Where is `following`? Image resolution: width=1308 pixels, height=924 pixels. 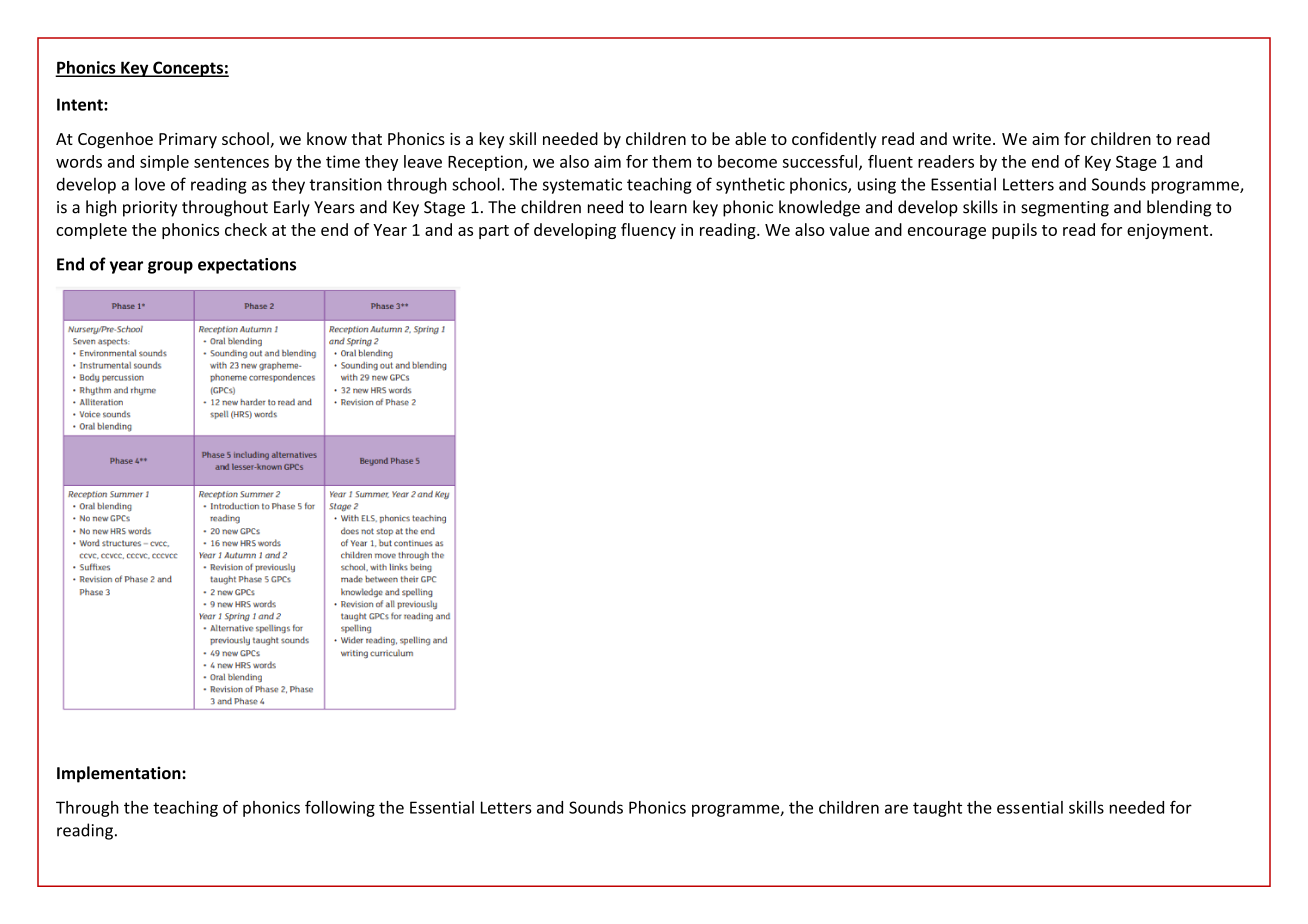 following is located at coordinates (340, 808).
